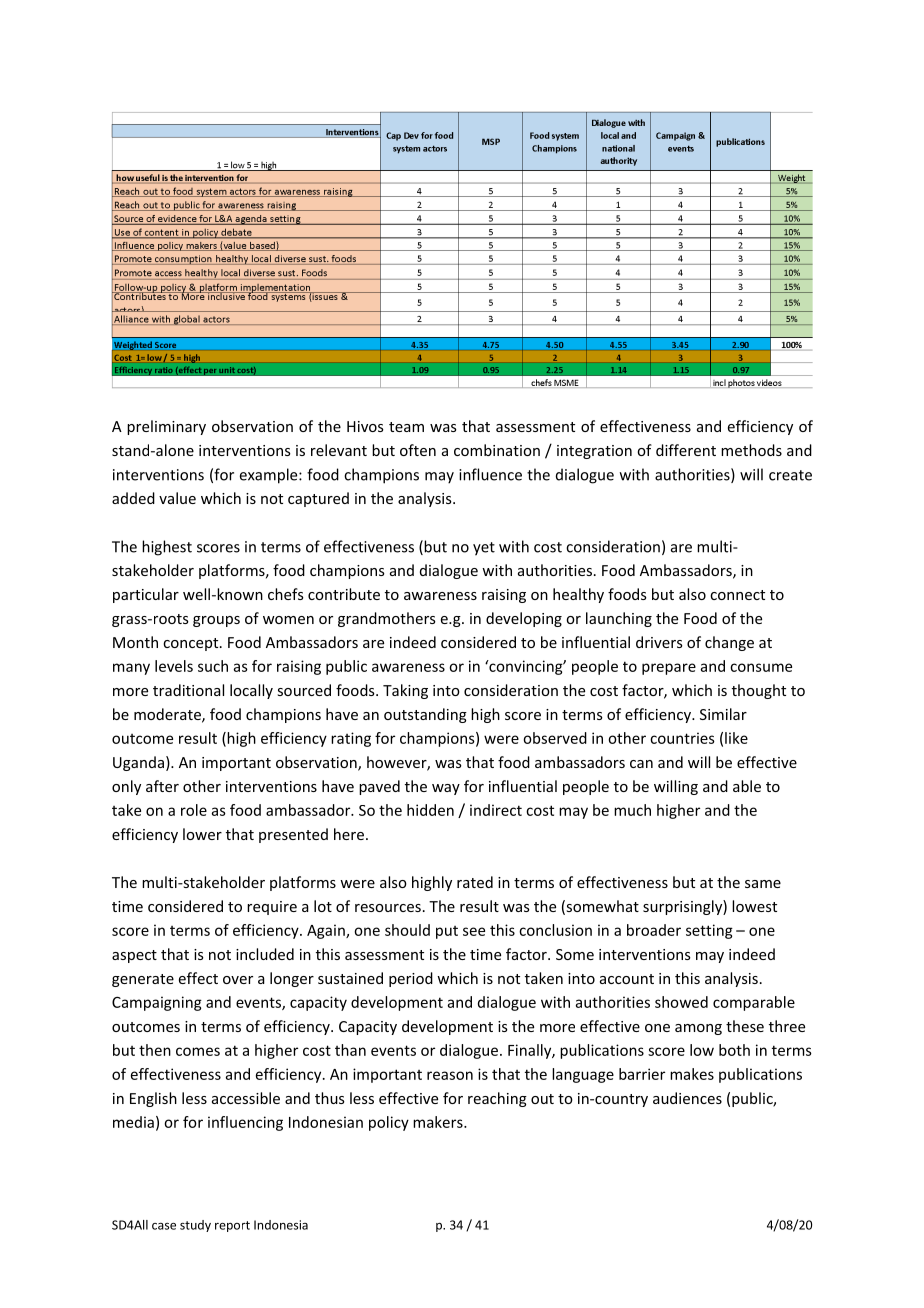  What do you see at coordinates (709, 931) in the screenshot?
I see `setting` at bounding box center [709, 931].
